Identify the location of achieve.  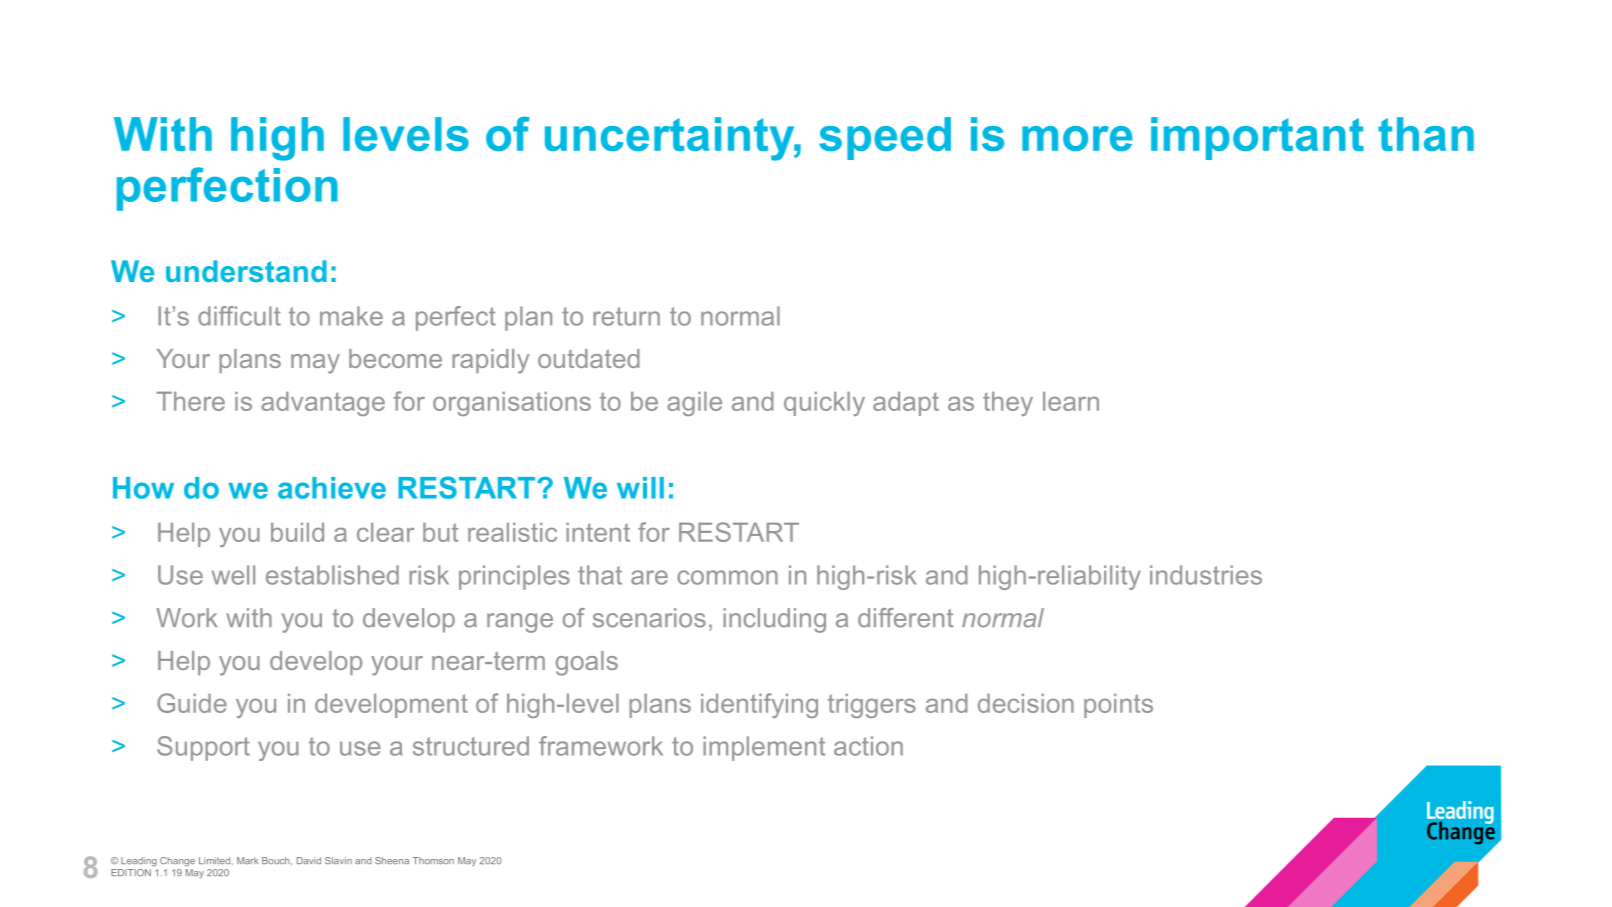
(332, 488).
